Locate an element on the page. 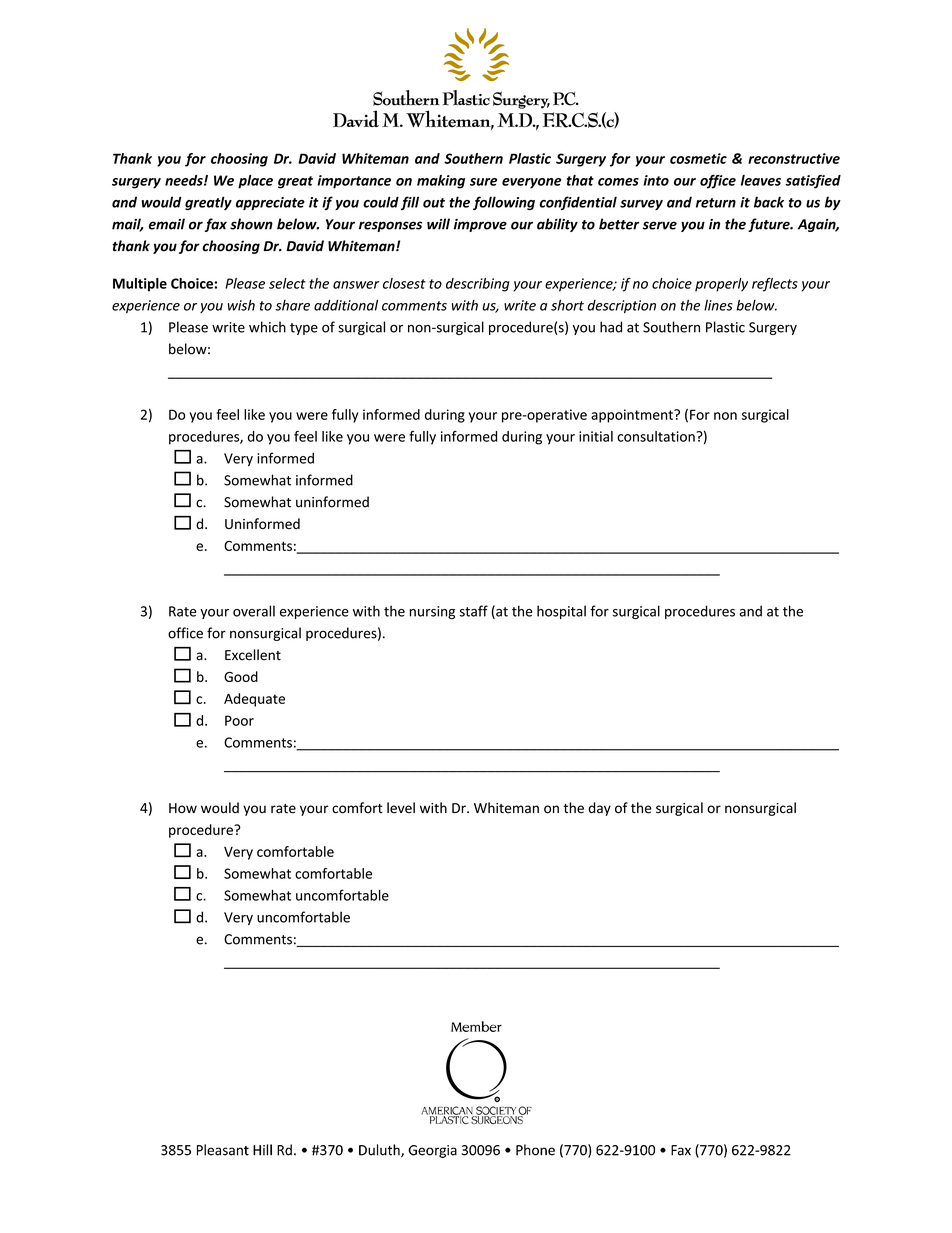 The width and height of the document is (952, 1233). Excellent is located at coordinates (253, 655).
